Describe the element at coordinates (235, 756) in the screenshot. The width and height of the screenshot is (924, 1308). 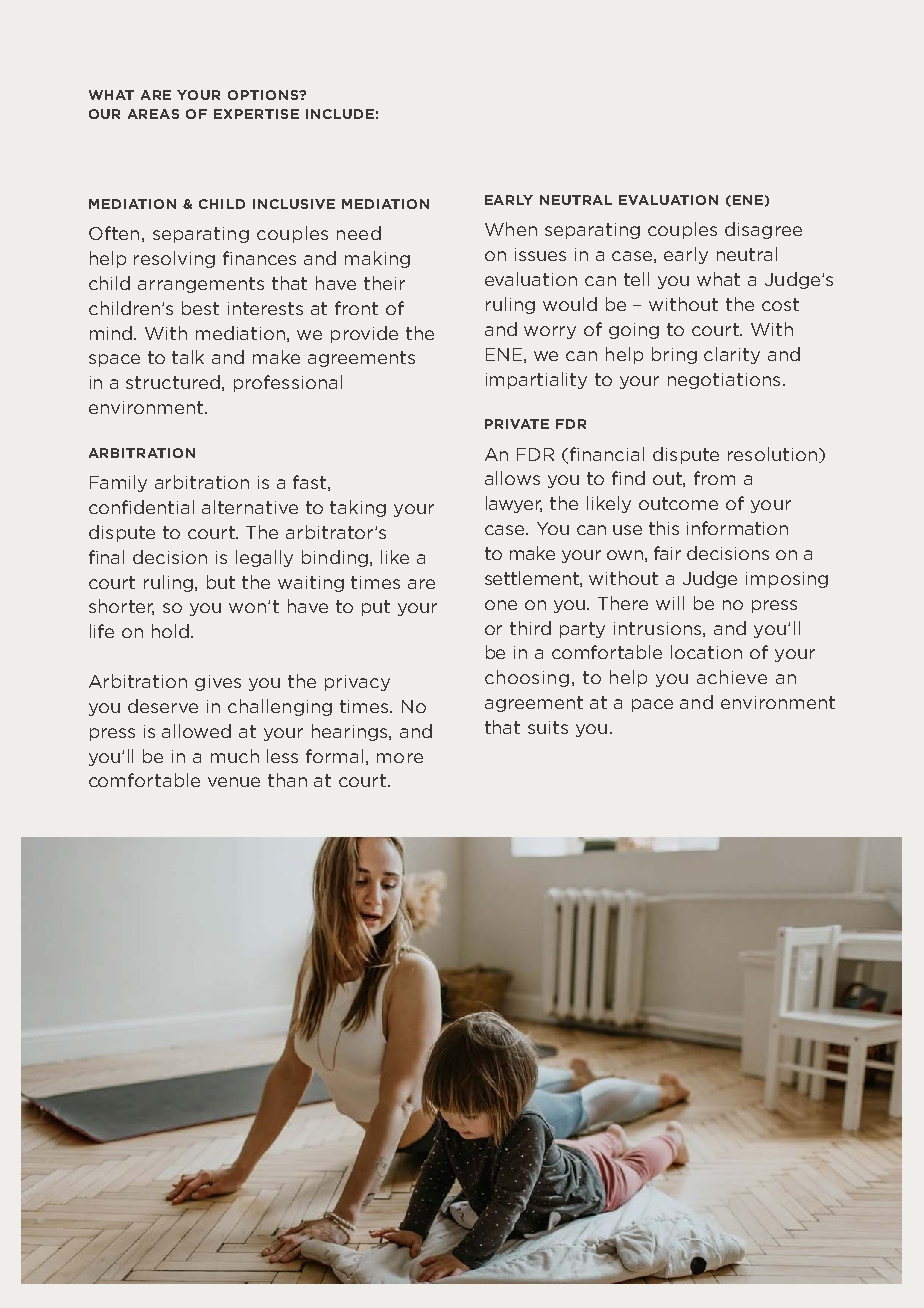
I see `much` at that location.
